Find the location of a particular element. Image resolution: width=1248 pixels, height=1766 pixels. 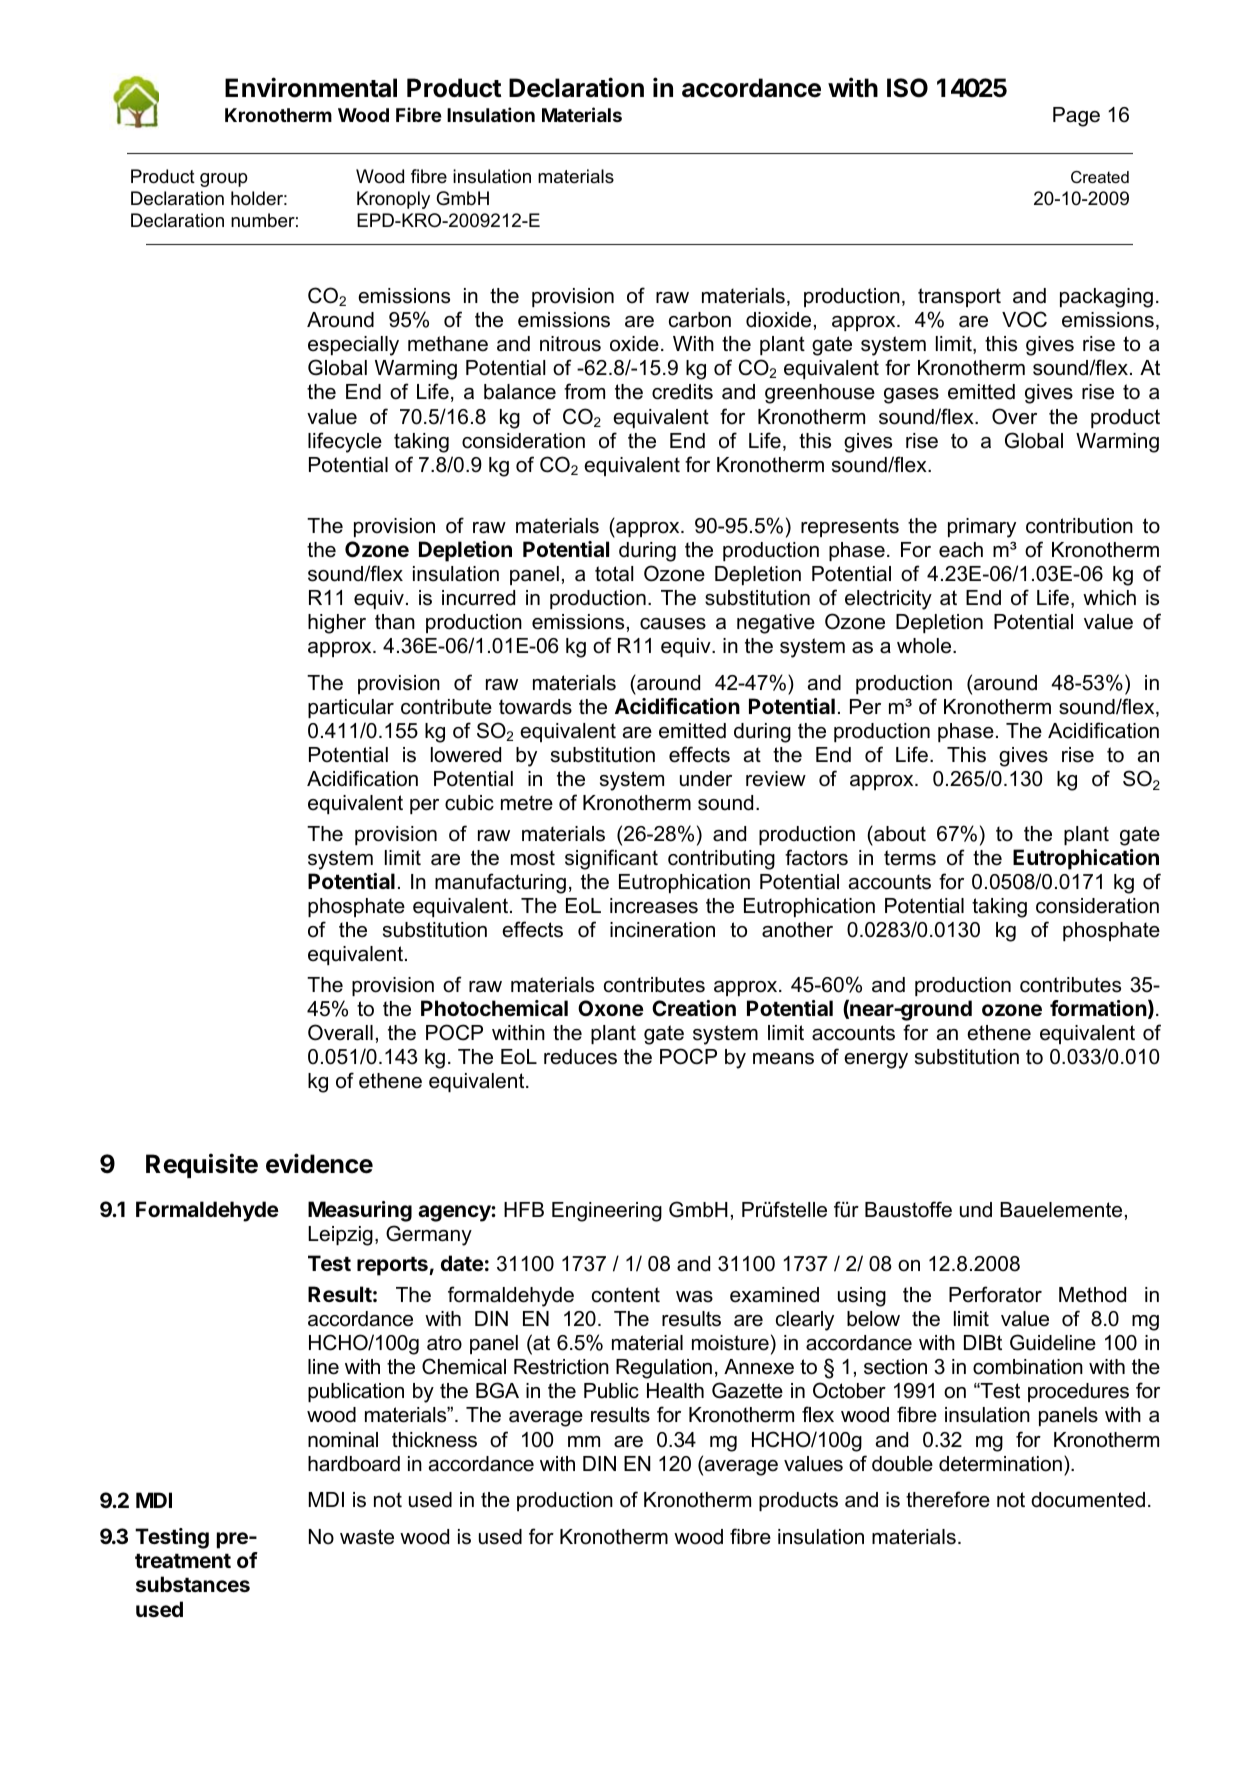

carbon is located at coordinates (700, 320).
